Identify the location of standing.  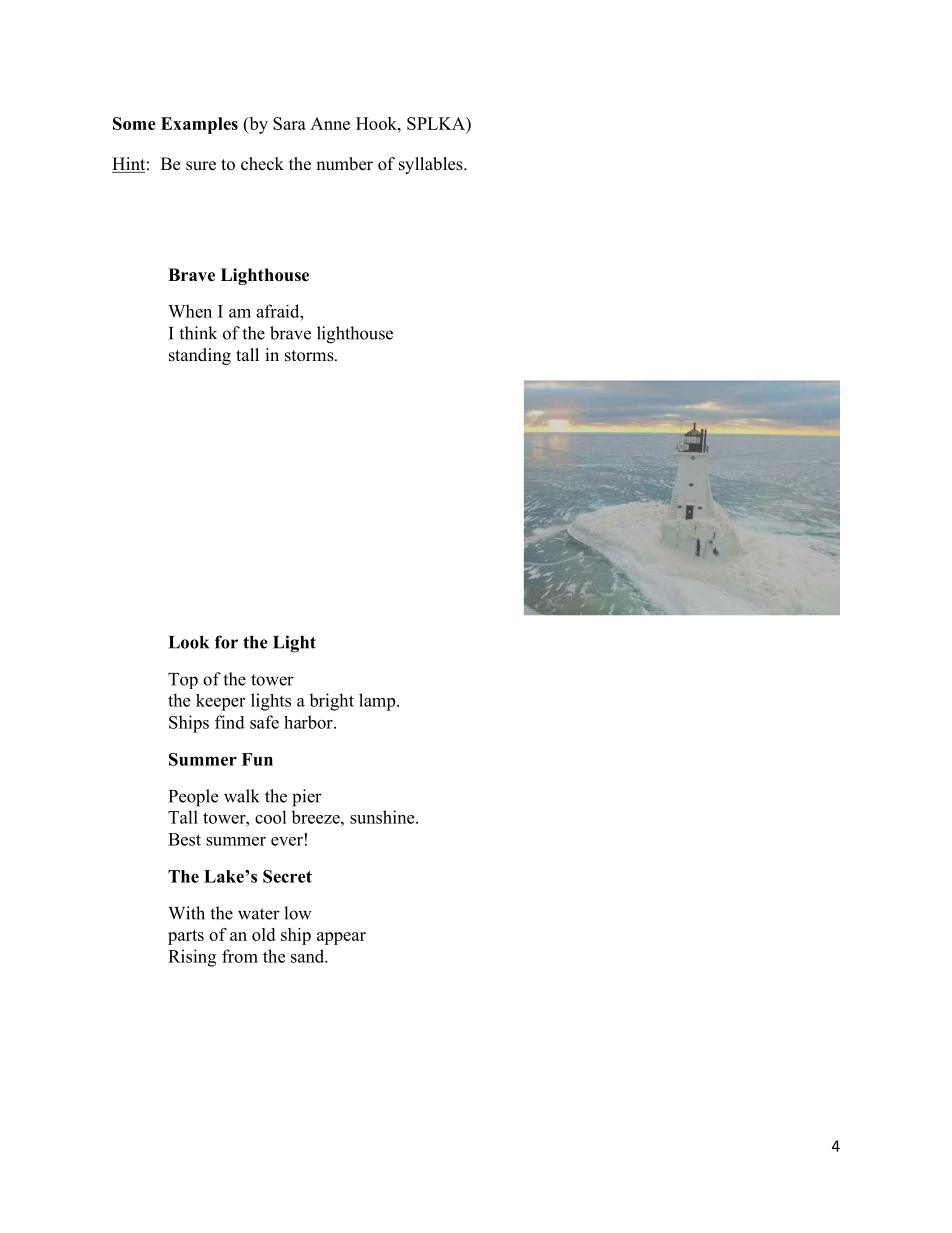
(200, 356).
